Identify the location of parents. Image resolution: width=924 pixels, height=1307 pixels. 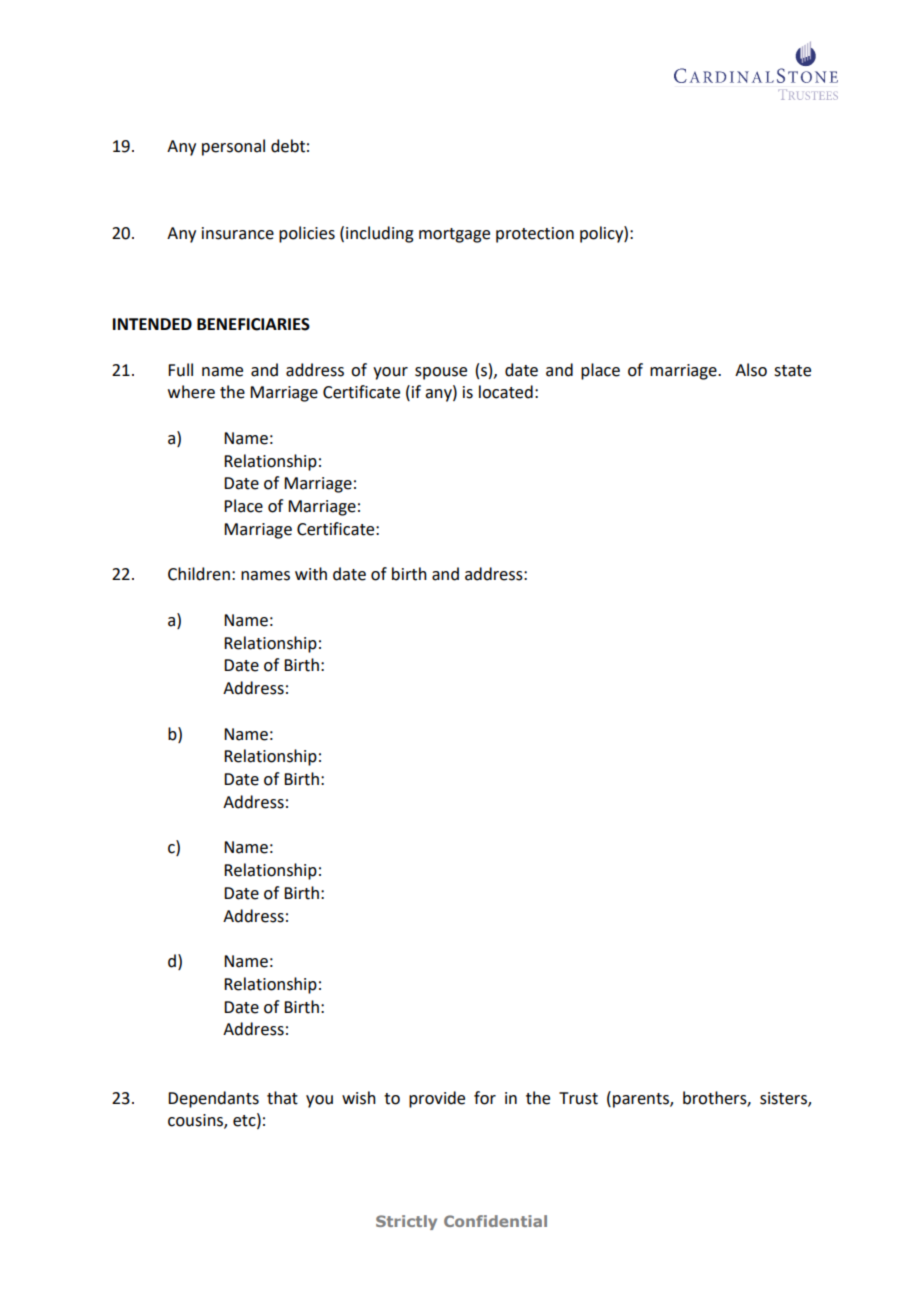
(642, 1100).
